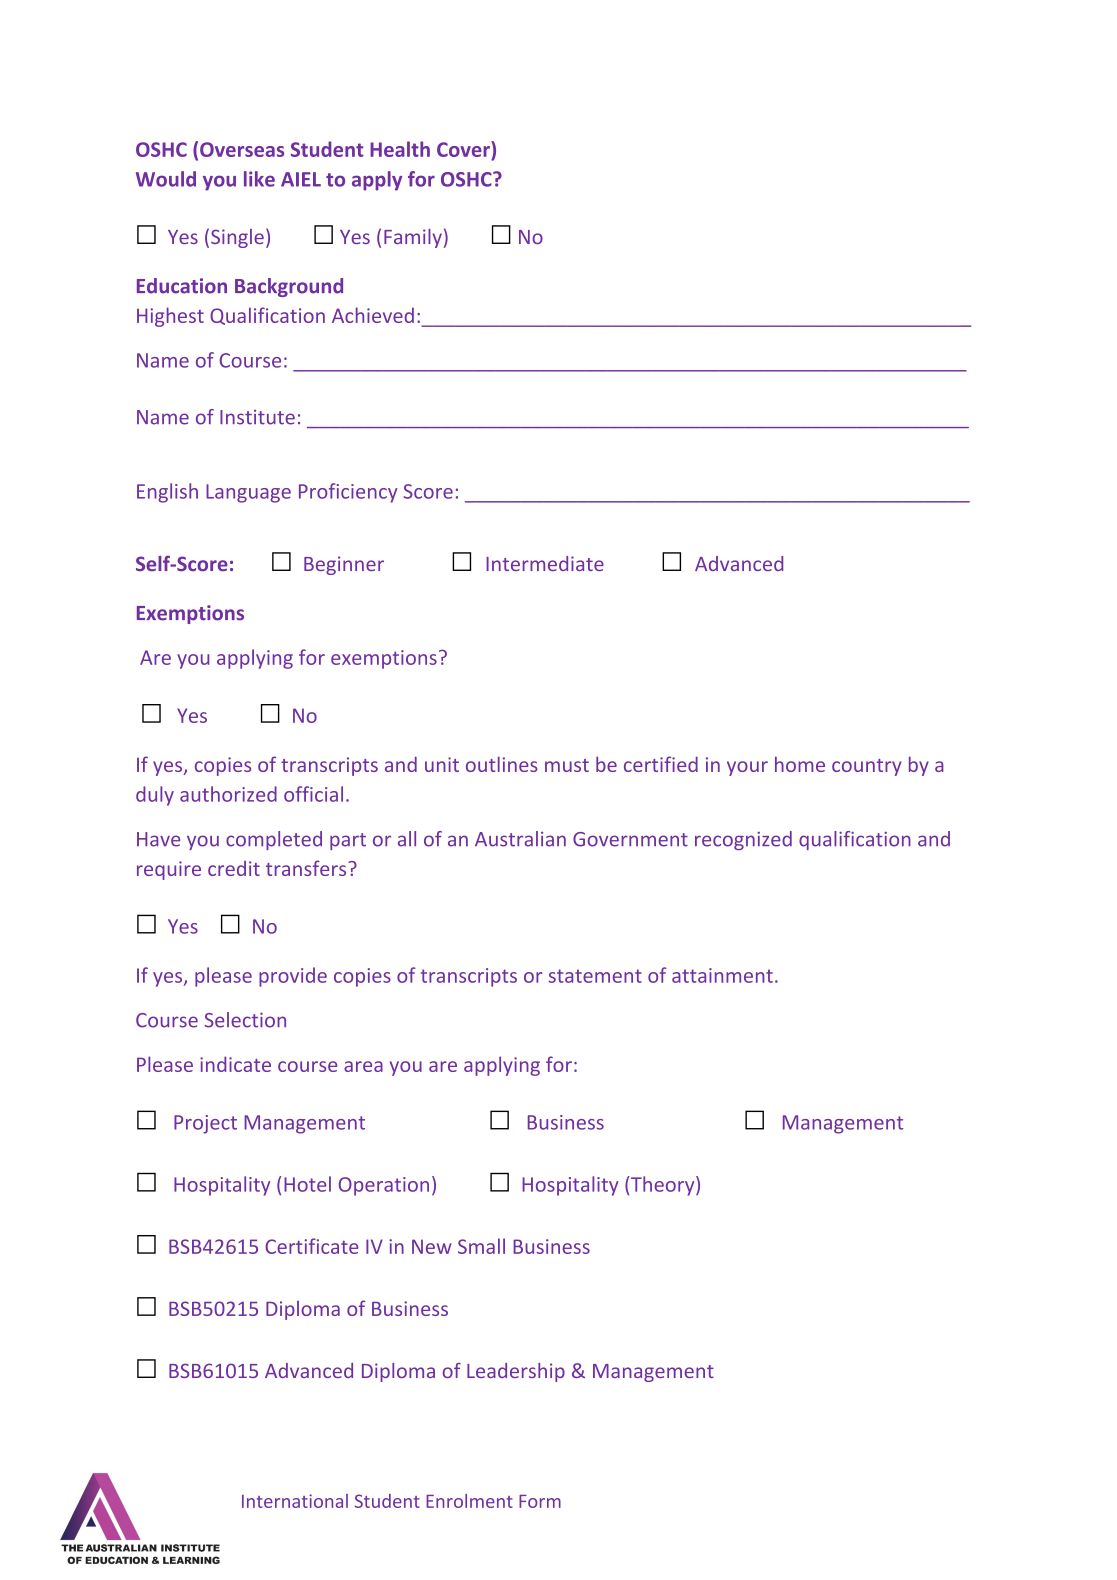 This page has height=1580, width=1117. I want to click on Enrolment, so click(469, 1501).
